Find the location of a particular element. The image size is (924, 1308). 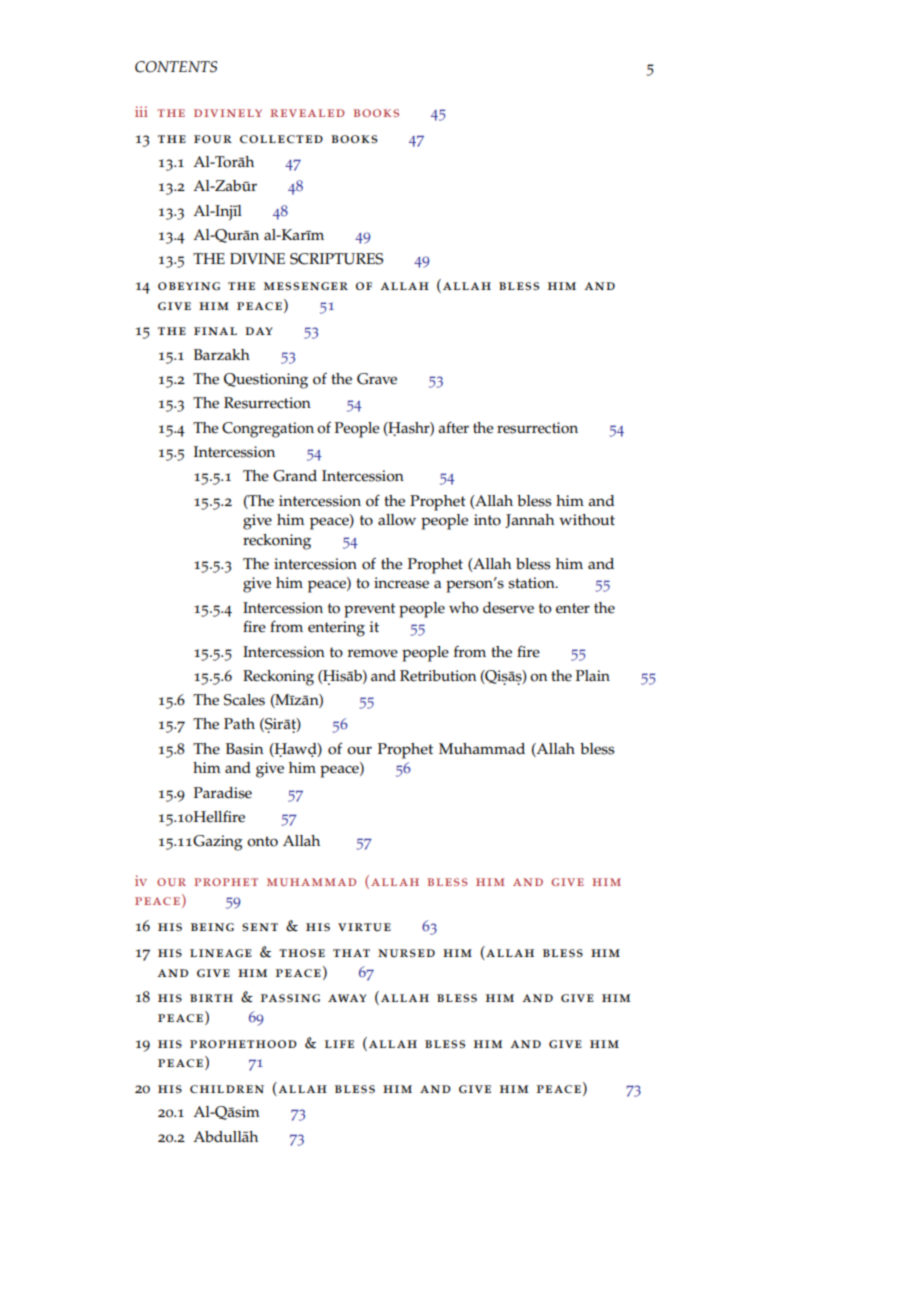

Grave is located at coordinates (377, 379).
